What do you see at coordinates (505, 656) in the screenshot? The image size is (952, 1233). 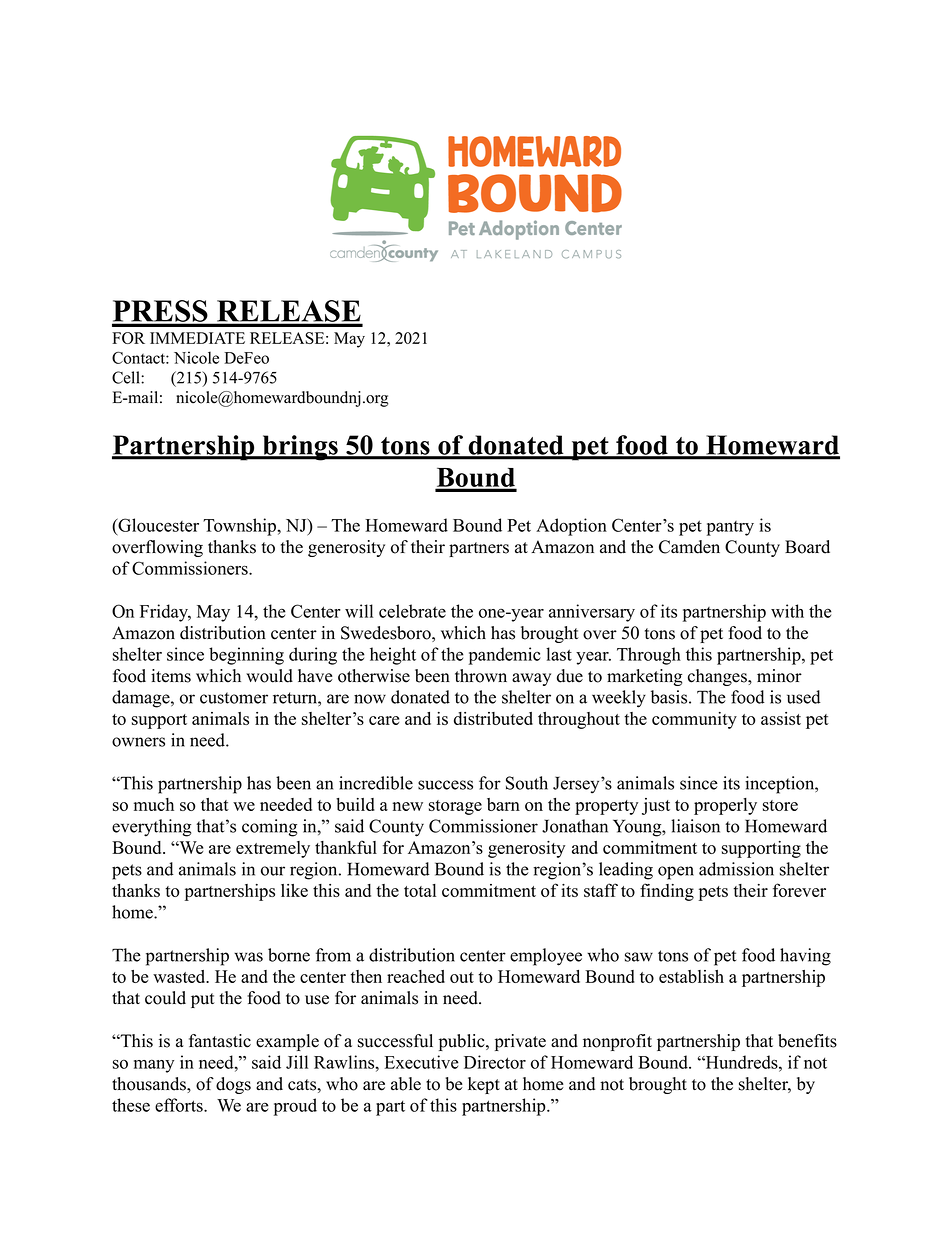 I see `pandemic` at bounding box center [505, 656].
